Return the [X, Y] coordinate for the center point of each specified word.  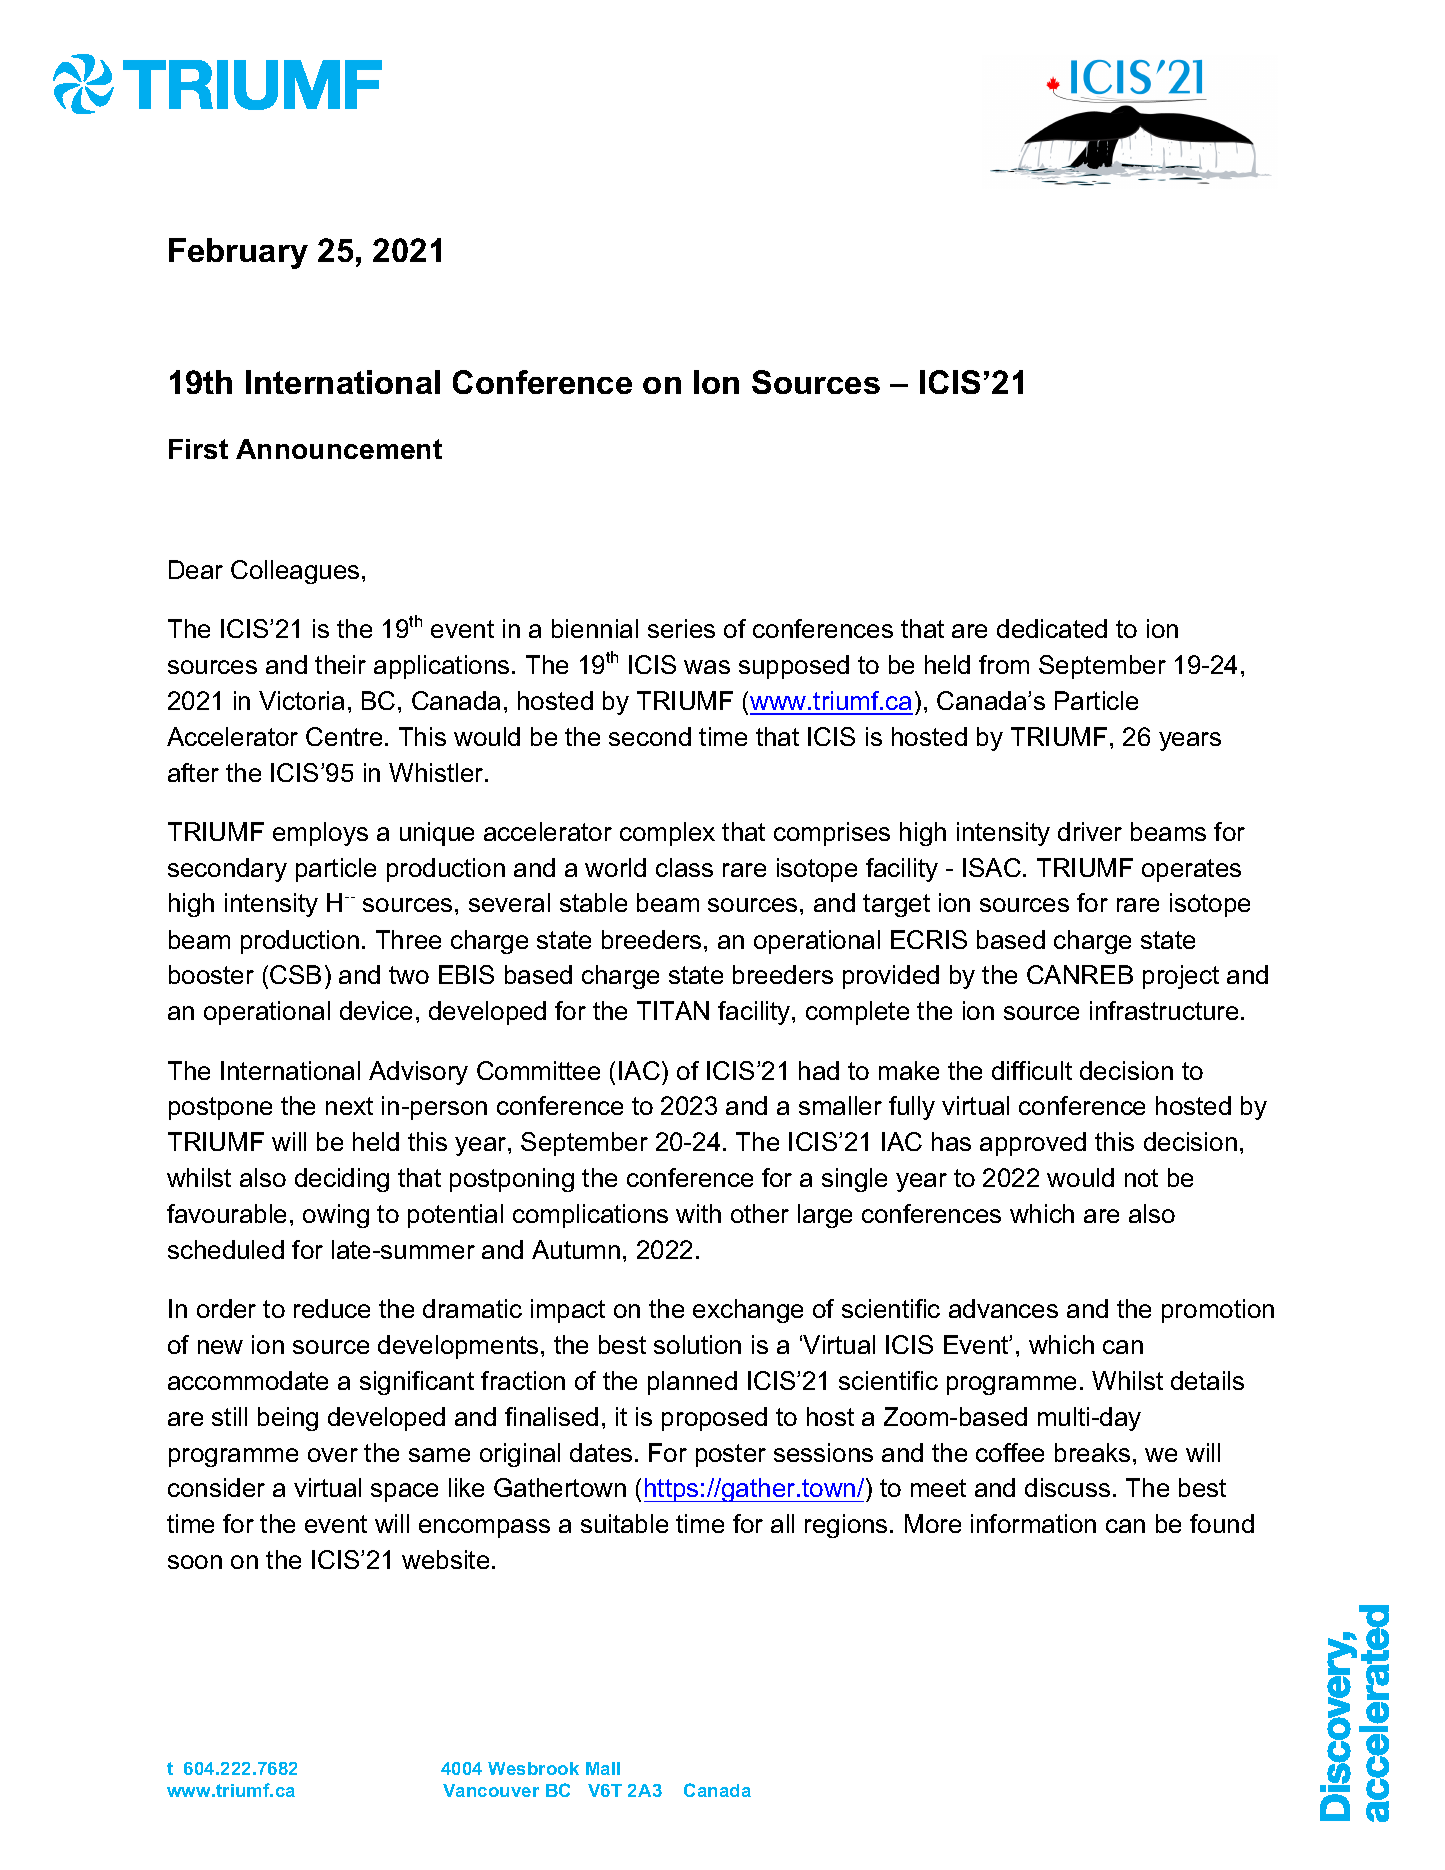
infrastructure [1164, 1010]
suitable [624, 1523]
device [376, 1010]
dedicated [1052, 628]
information [1033, 1523]
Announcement [339, 449]
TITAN [673, 1010]
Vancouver [491, 1790]
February [238, 253]
